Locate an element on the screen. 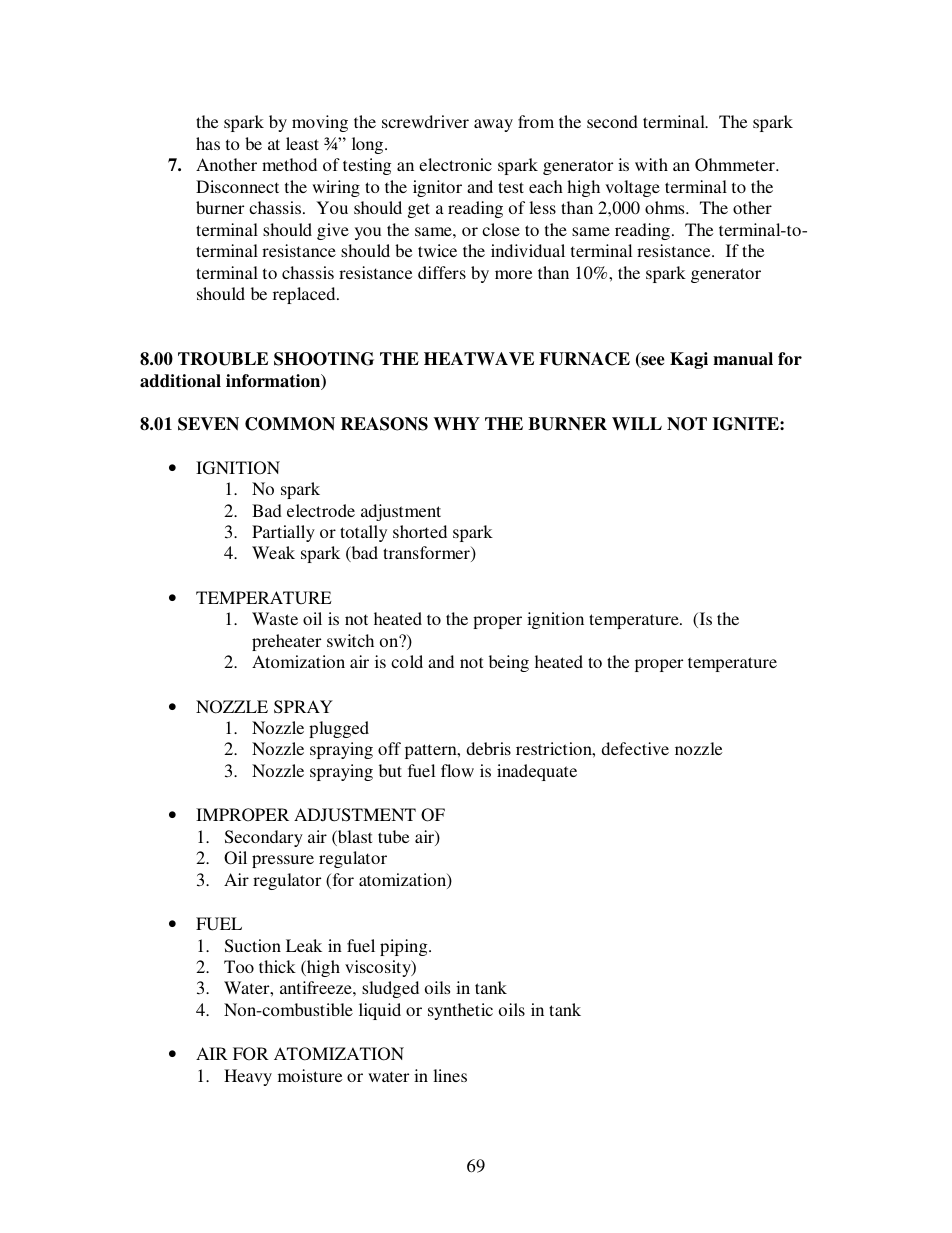  Waste is located at coordinates (275, 618).
